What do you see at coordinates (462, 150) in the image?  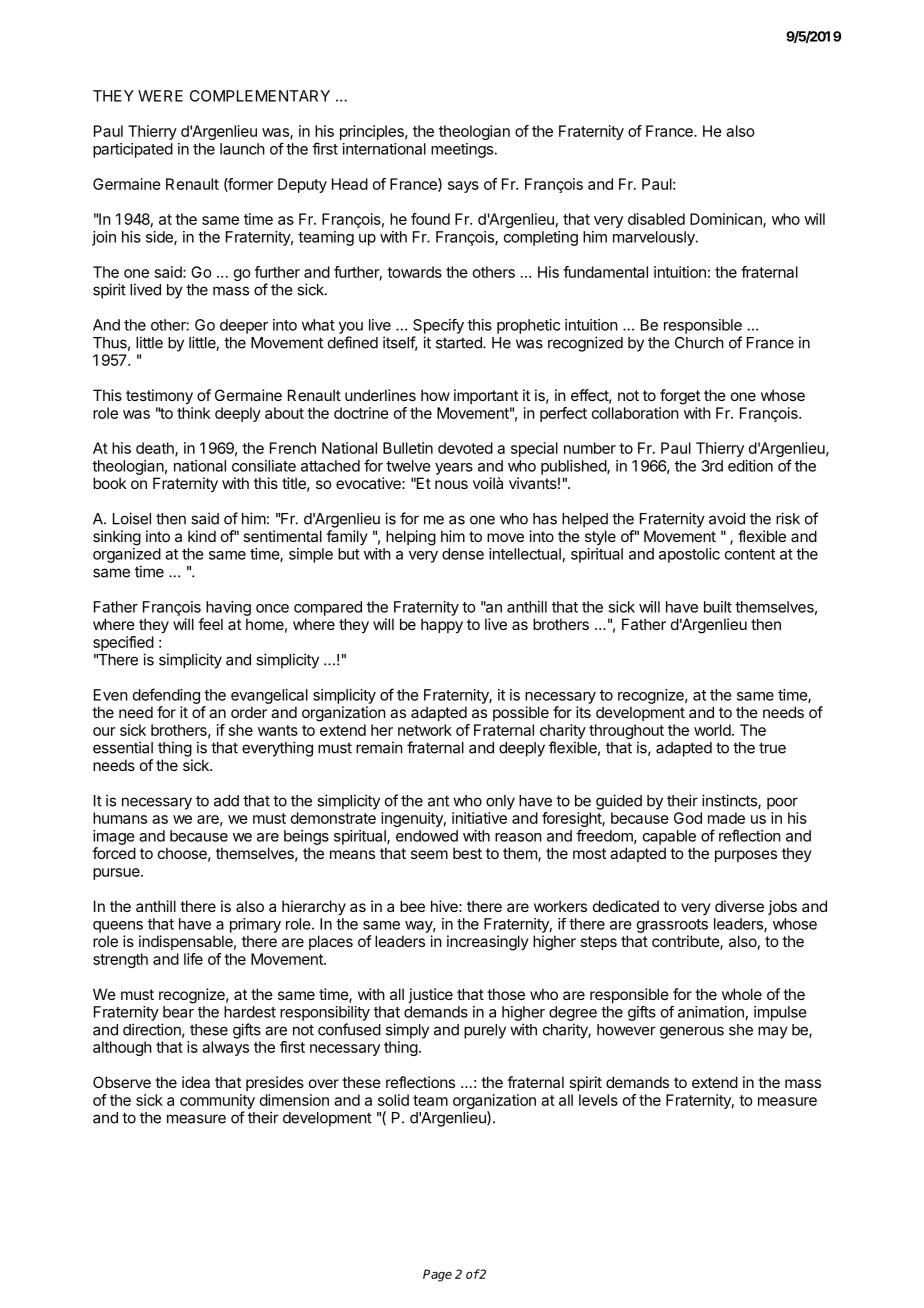 I see `meetings` at bounding box center [462, 150].
